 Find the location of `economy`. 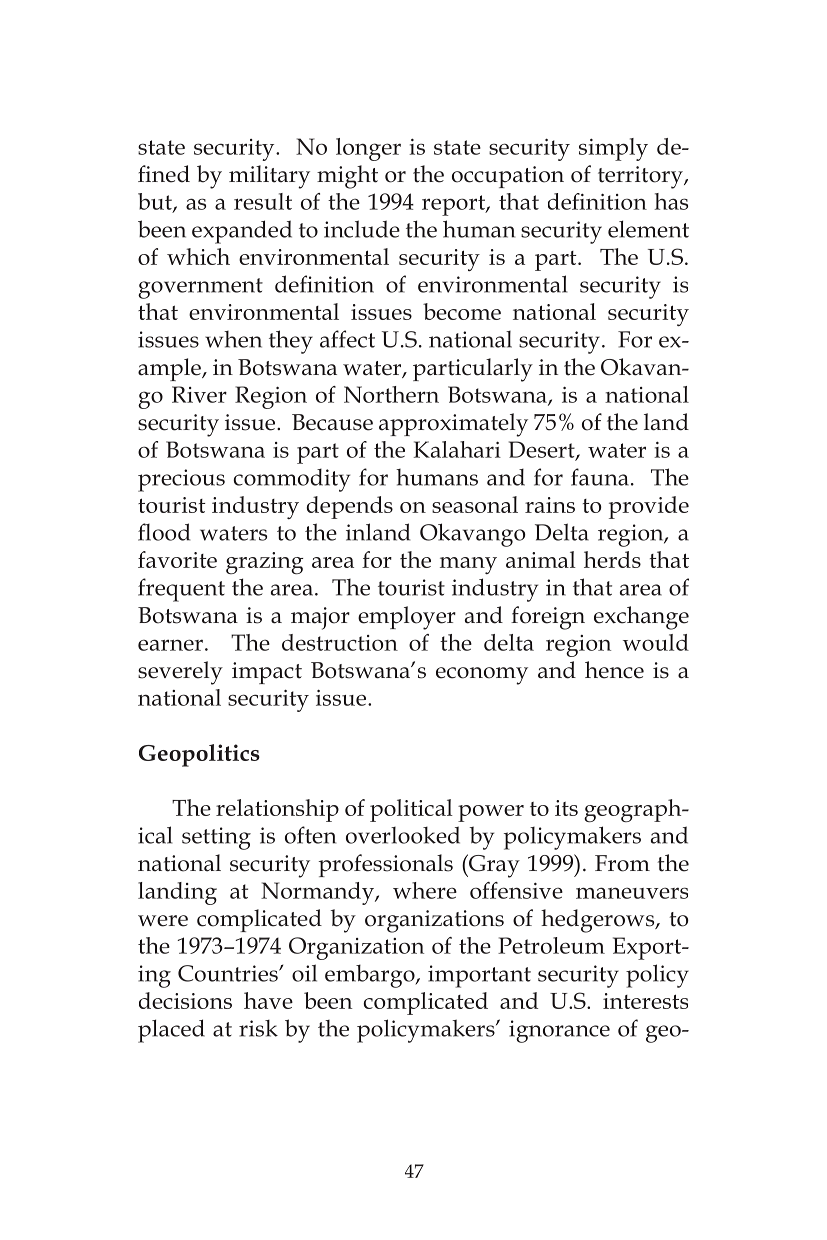

economy is located at coordinates (482, 676).
